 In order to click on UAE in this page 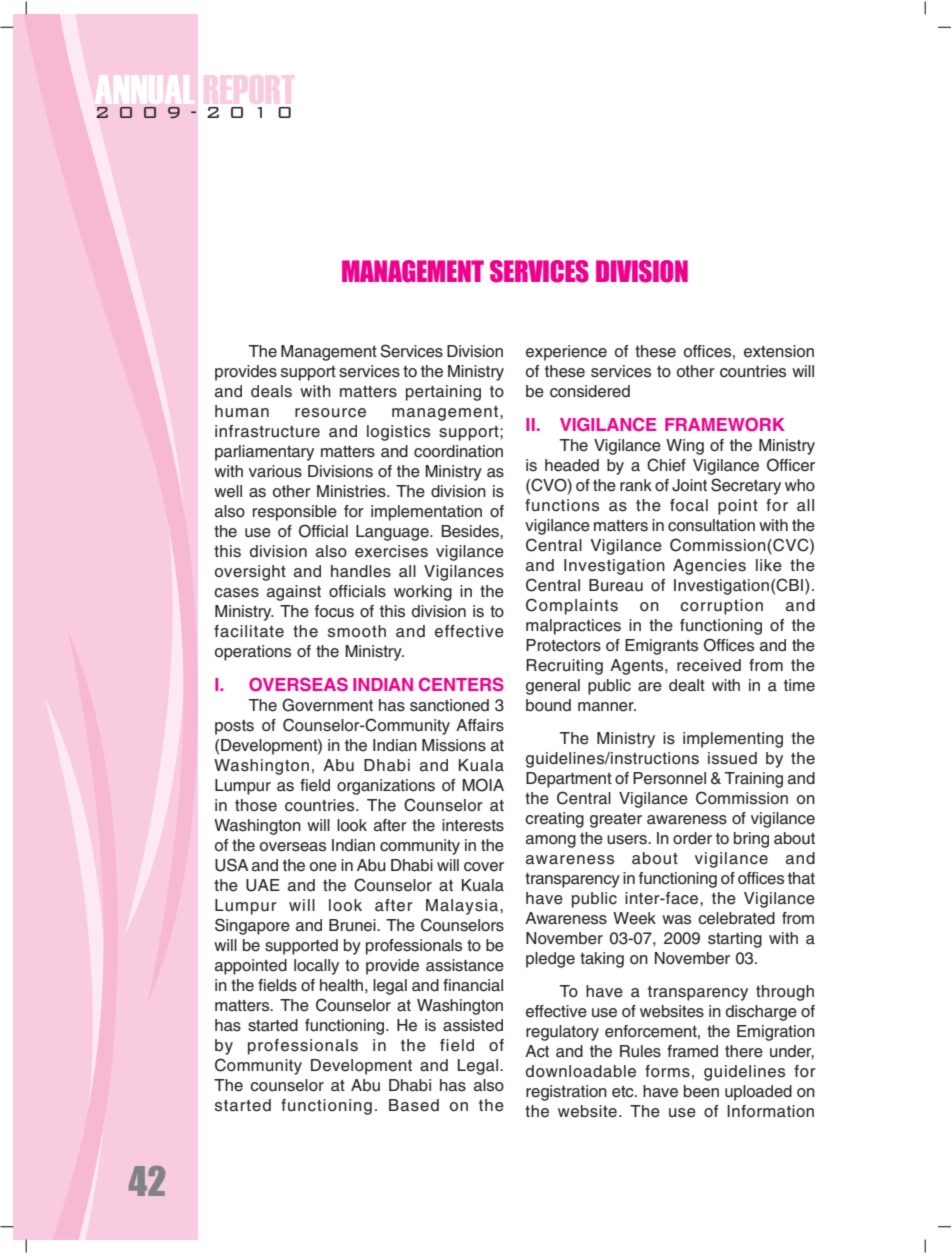, I will do `click(263, 885)`.
